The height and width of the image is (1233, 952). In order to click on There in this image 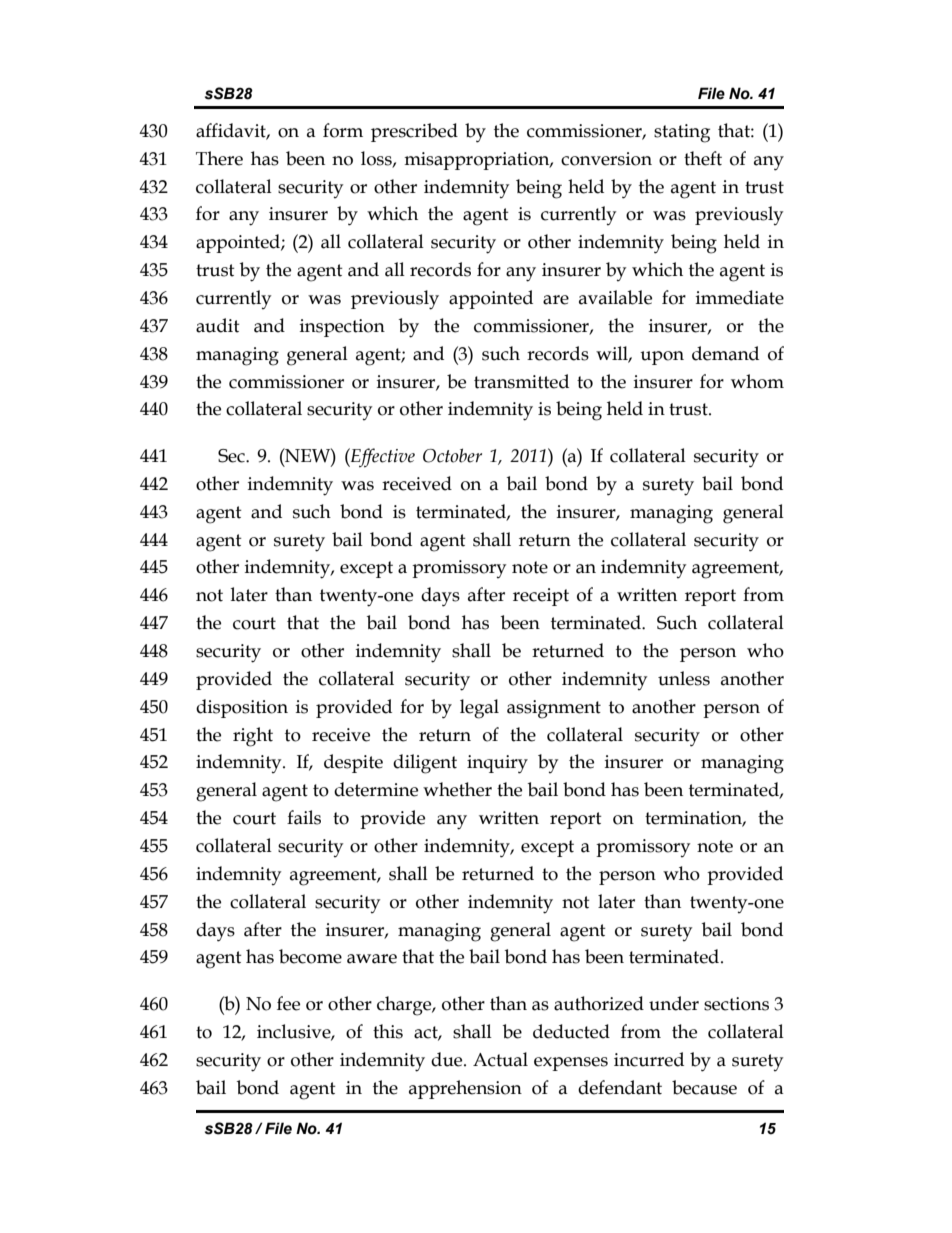, I will do `click(219, 158)`.
